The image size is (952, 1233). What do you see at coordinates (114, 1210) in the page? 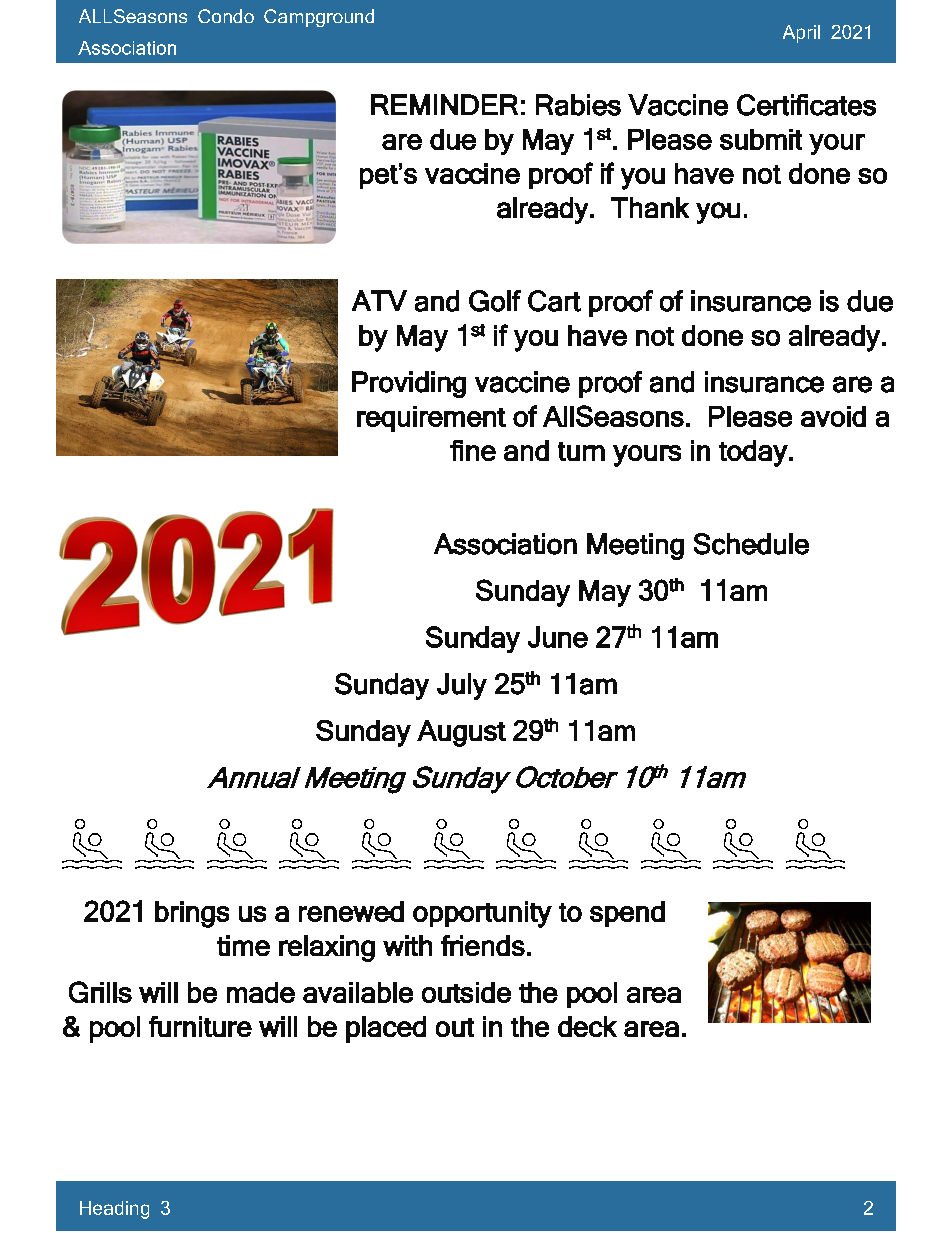
I see `Heading` at bounding box center [114, 1210].
